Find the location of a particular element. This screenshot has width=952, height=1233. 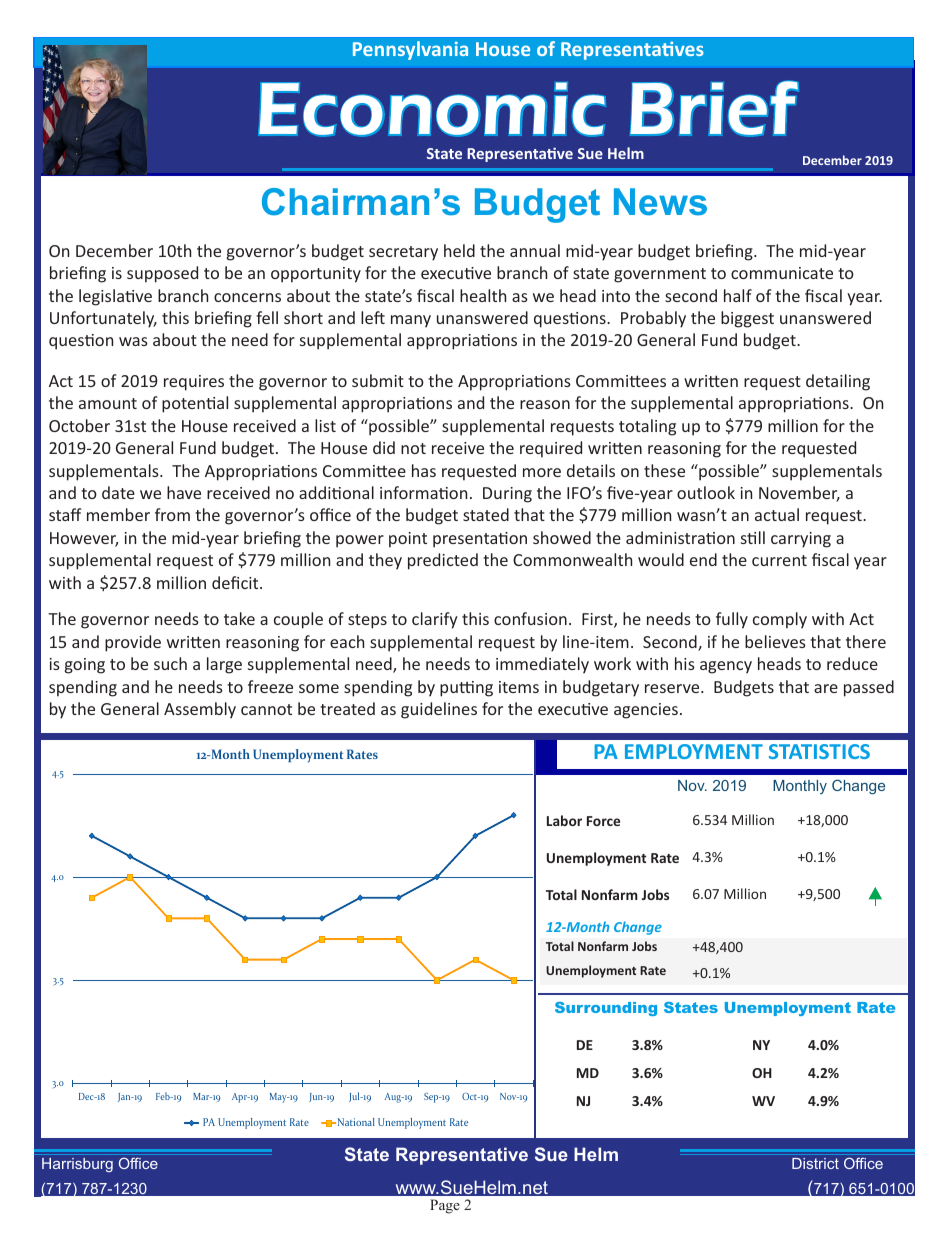

clarify is located at coordinates (435, 620).
